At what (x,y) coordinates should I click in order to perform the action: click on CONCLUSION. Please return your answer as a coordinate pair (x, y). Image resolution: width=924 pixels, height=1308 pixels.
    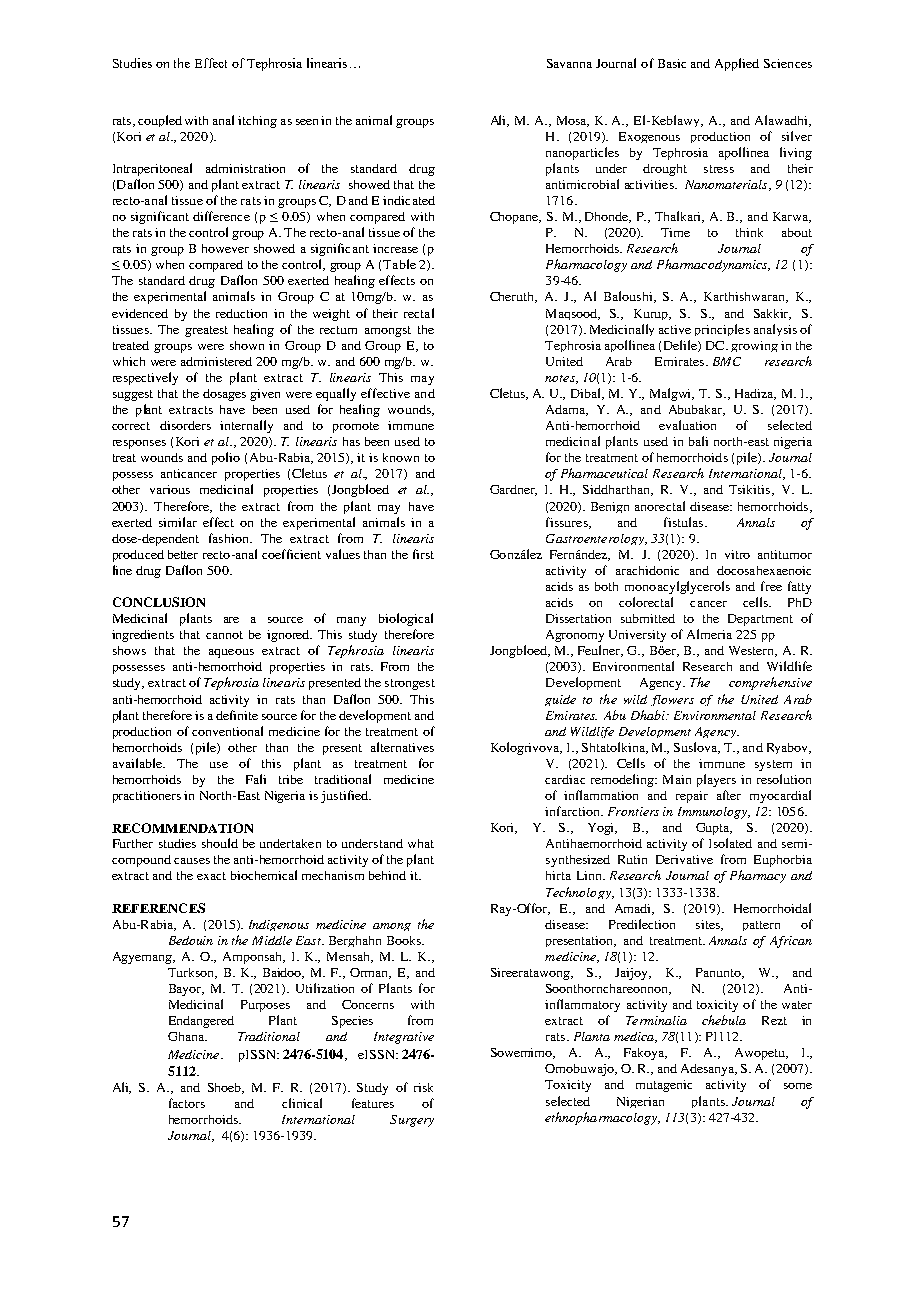
    Looking at the image, I should click on (159, 602).
